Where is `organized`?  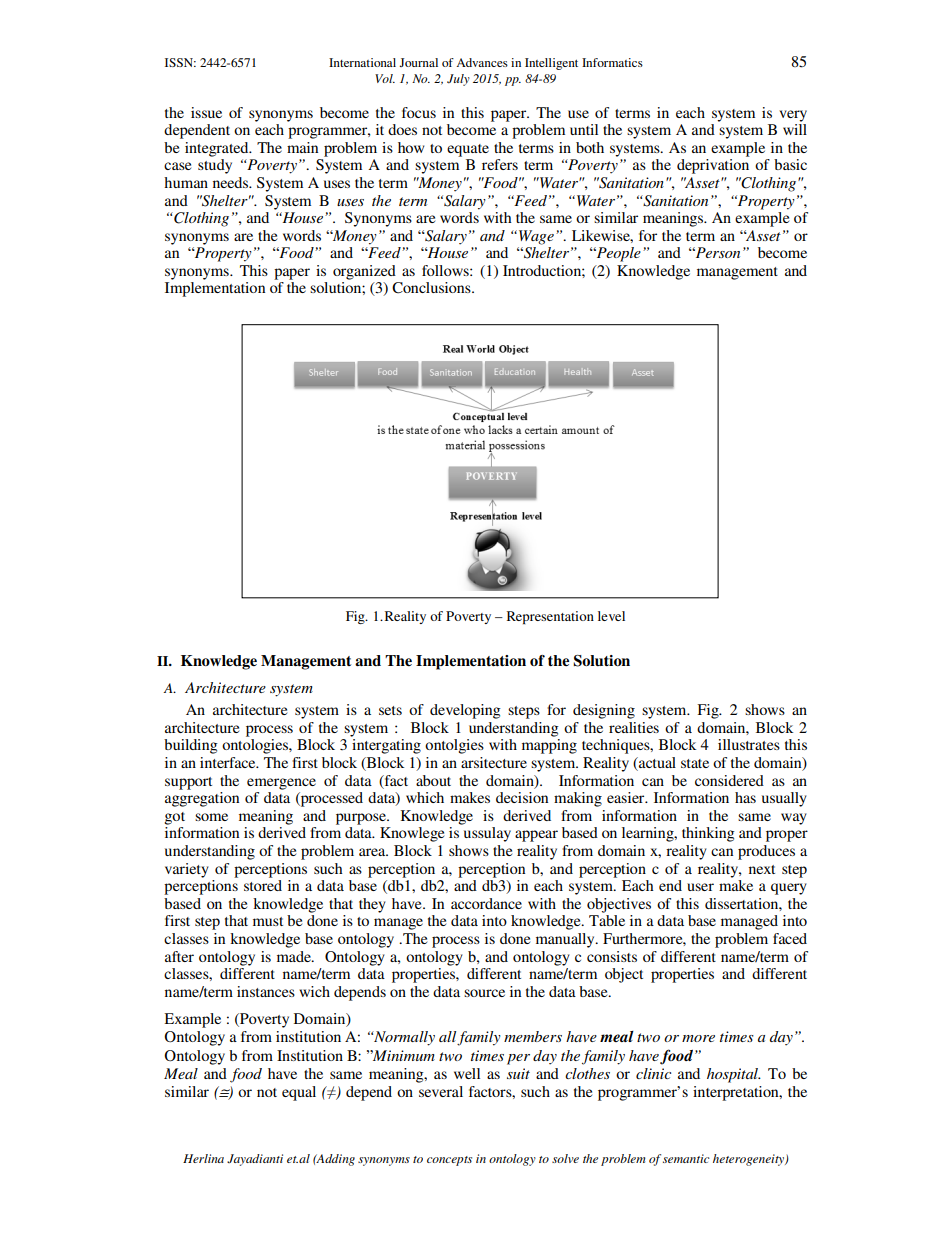
organized is located at coordinates (364, 272).
